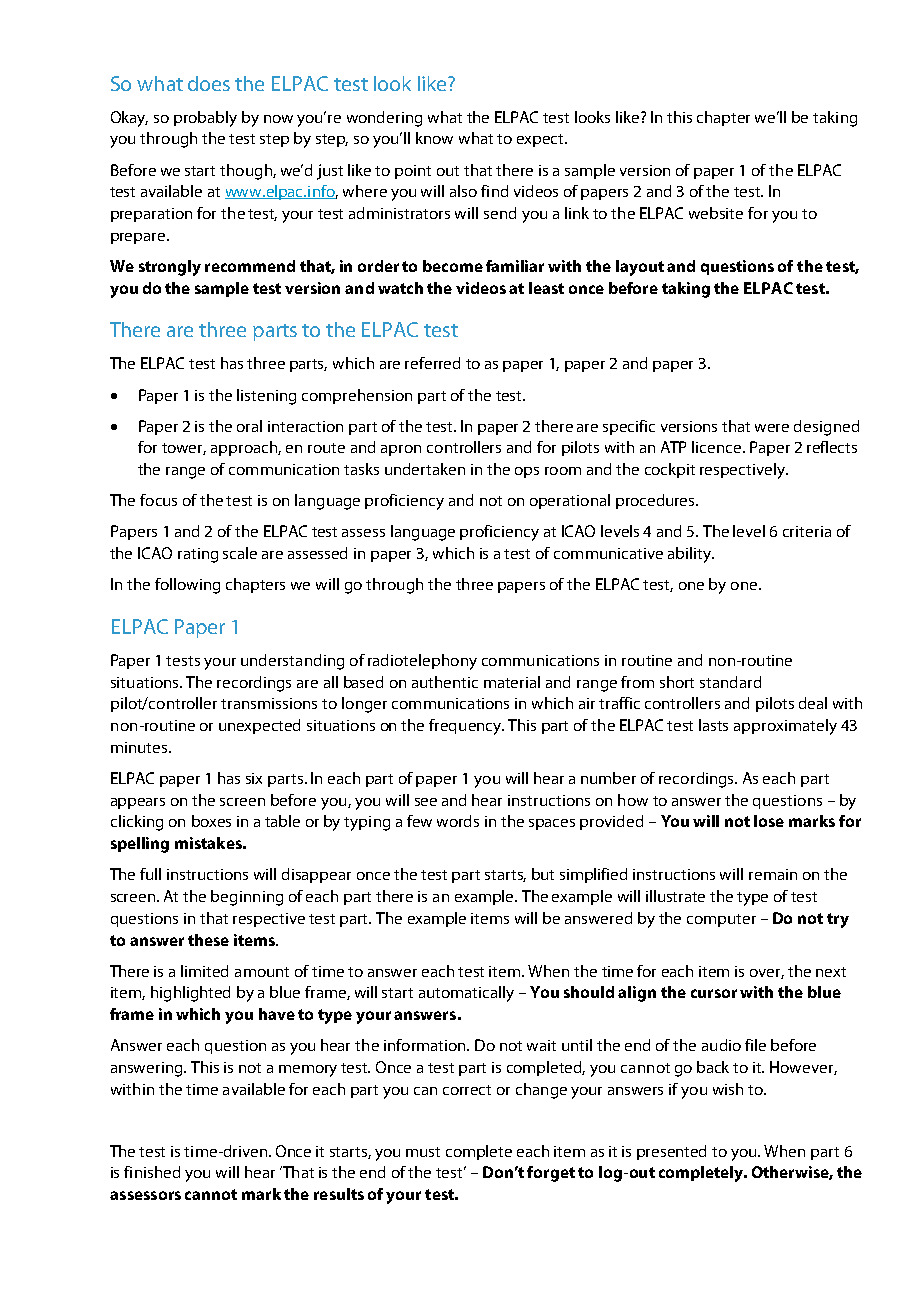 The height and width of the page is (1308, 924). I want to click on licence, so click(718, 447).
